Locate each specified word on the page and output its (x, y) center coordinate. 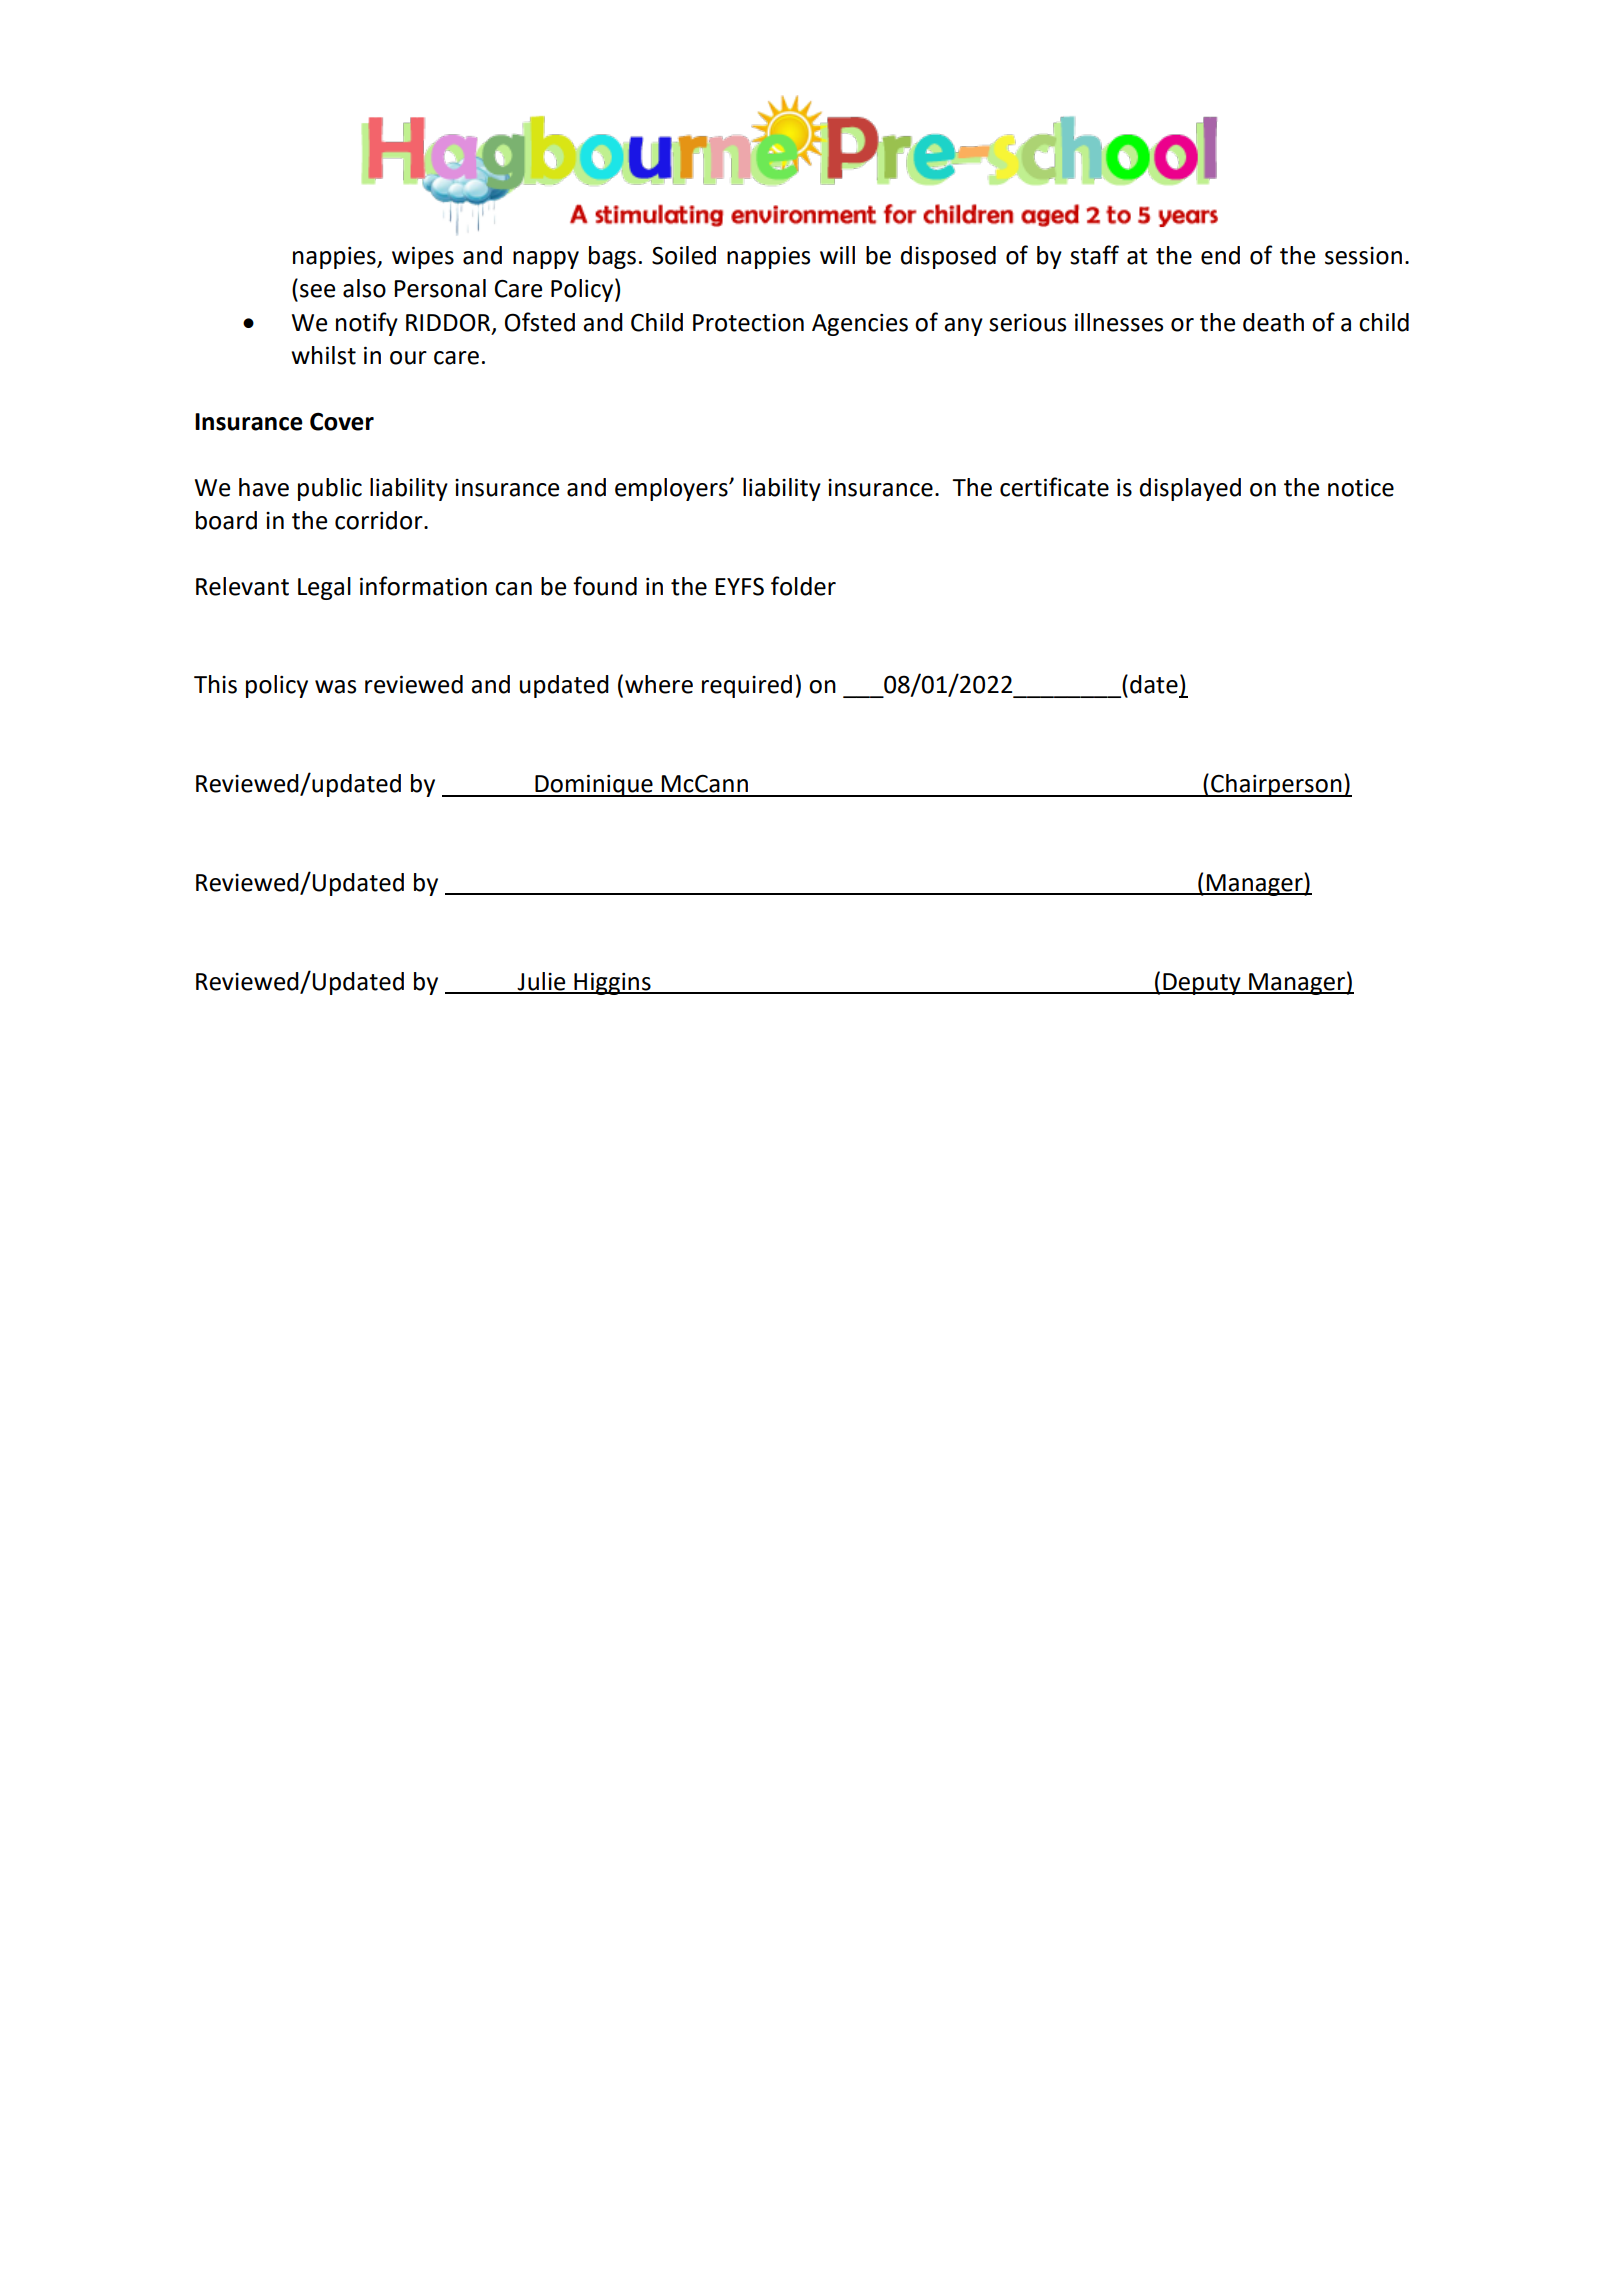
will (837, 255)
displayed (1190, 489)
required (747, 686)
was (335, 687)
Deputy (1202, 984)
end (1220, 255)
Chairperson (1276, 785)
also (364, 288)
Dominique (594, 785)
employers (672, 489)
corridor (380, 520)
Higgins (612, 983)
